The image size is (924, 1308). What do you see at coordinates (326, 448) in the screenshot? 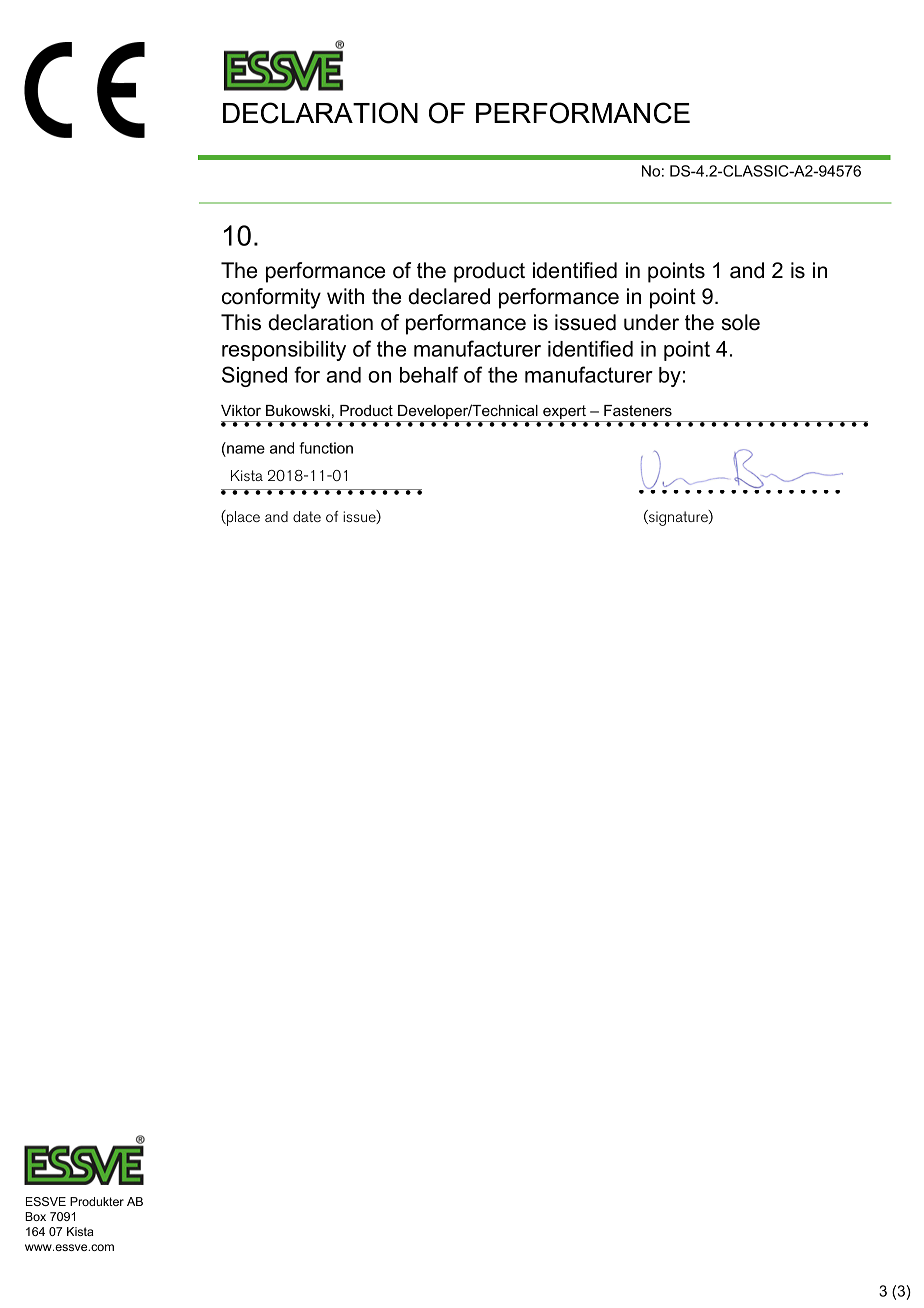
I see `function` at bounding box center [326, 448].
